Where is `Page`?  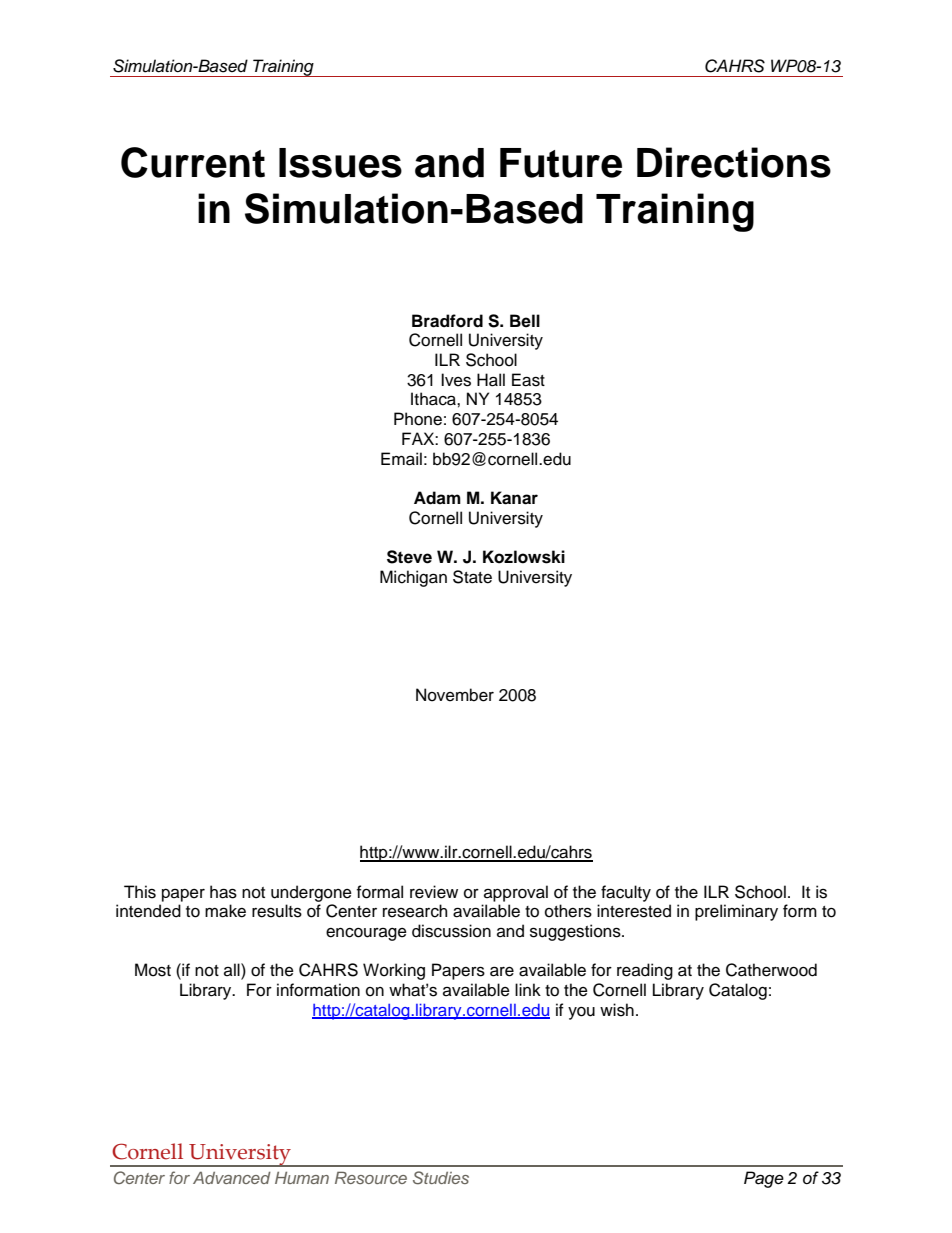
Page is located at coordinates (764, 1179).
